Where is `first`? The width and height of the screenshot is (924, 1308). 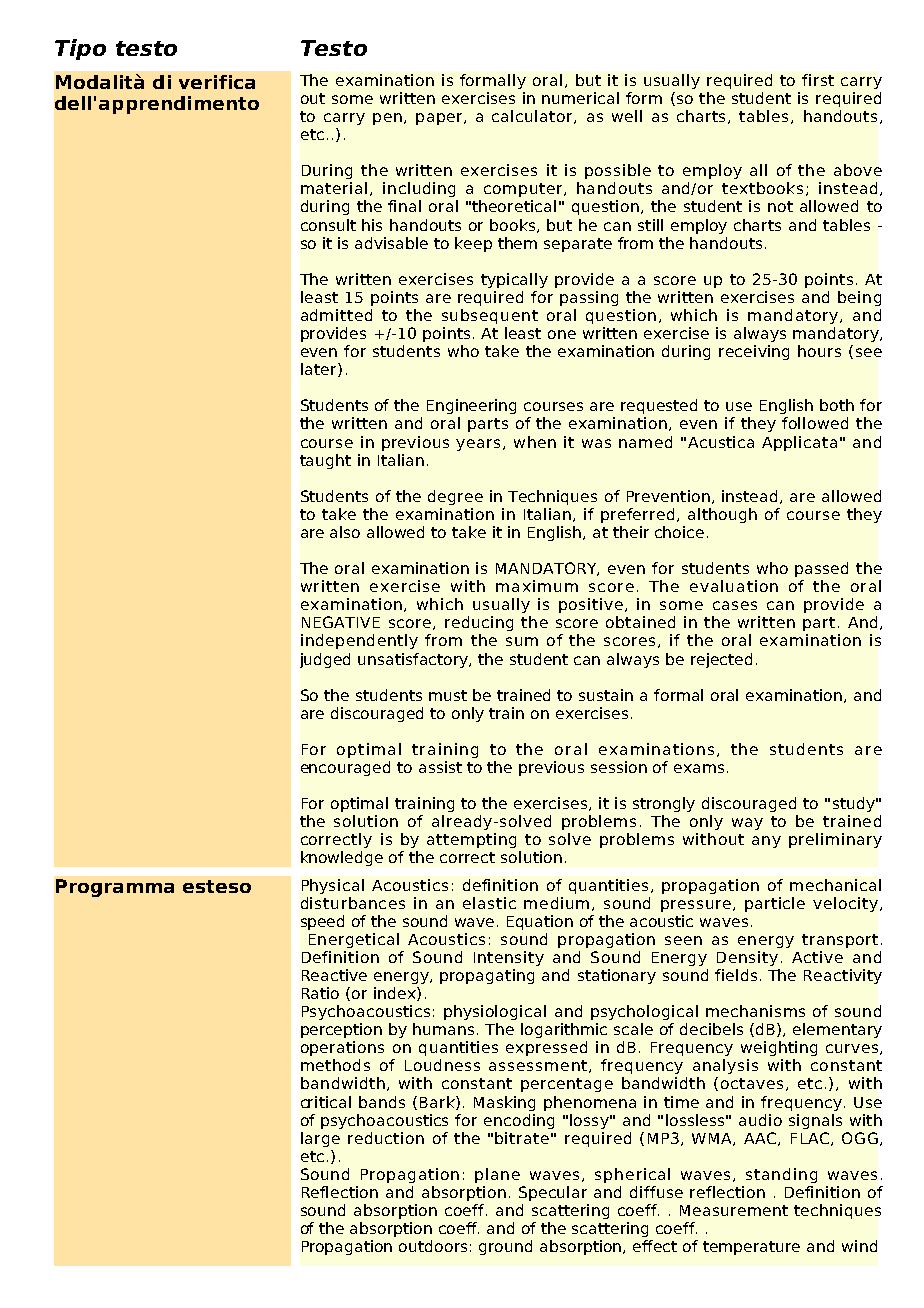
first is located at coordinates (818, 80).
